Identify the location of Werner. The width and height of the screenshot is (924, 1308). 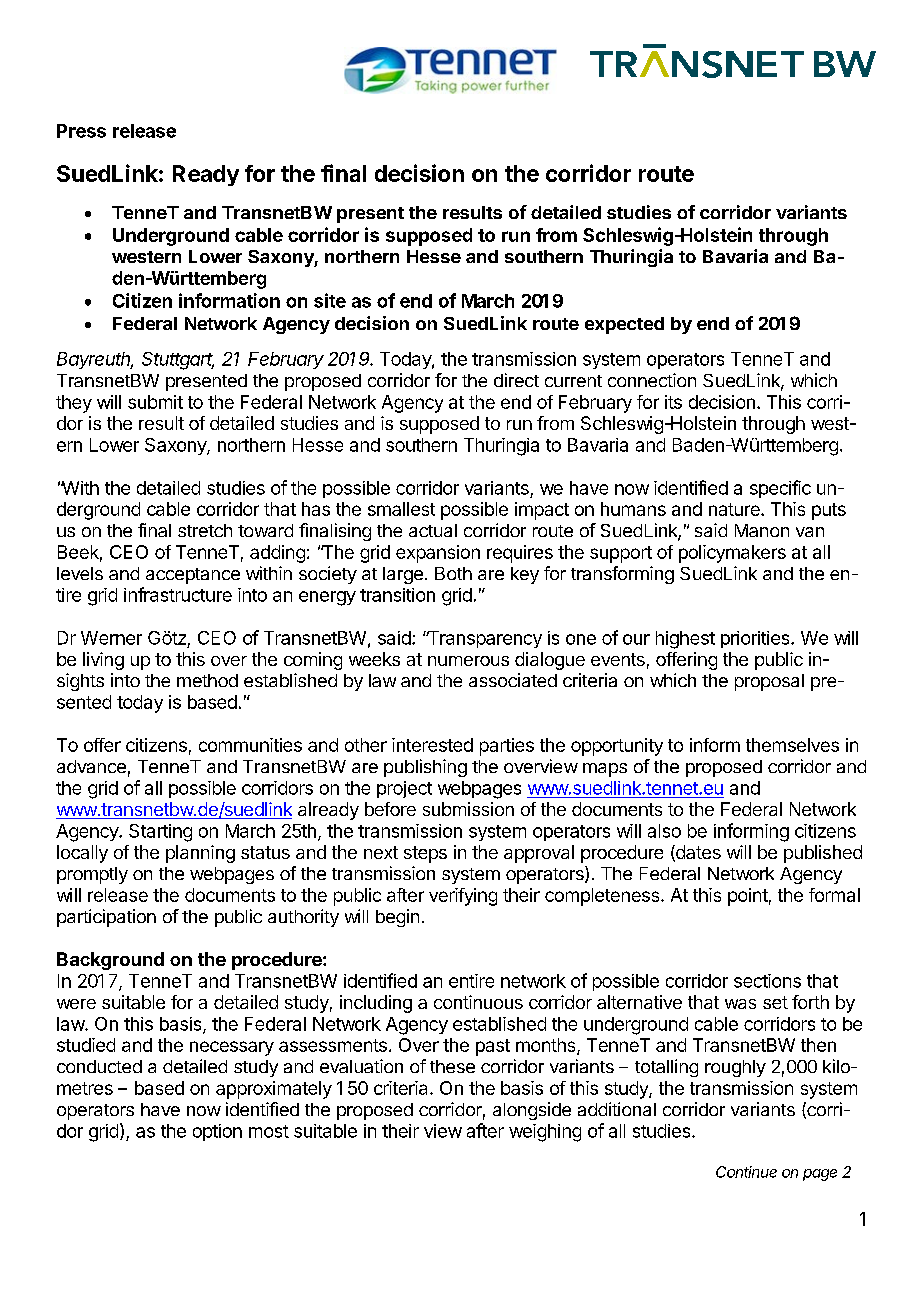
(111, 638).
